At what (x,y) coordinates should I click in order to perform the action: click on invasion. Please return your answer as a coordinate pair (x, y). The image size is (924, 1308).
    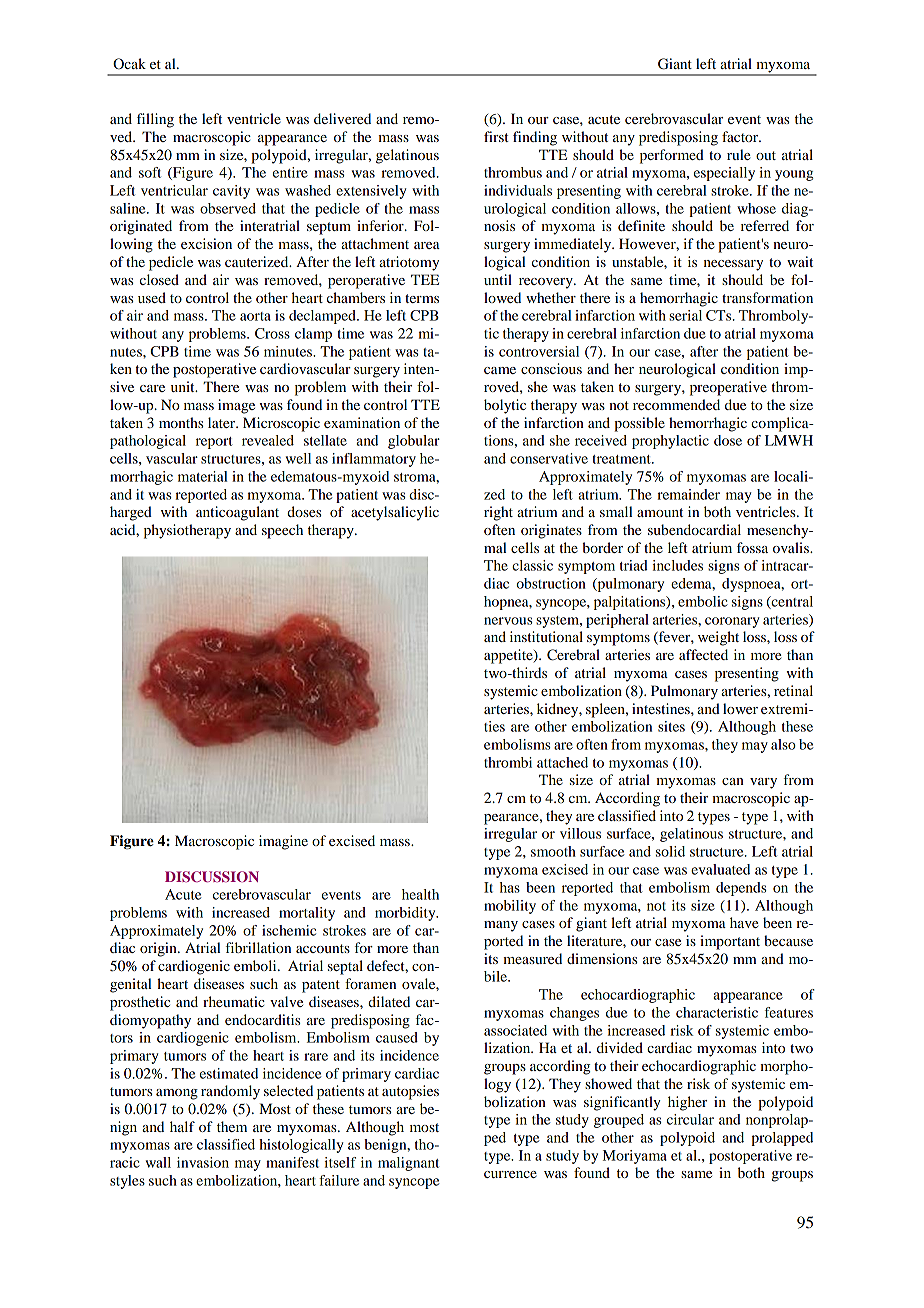
    Looking at the image, I should click on (203, 1162).
